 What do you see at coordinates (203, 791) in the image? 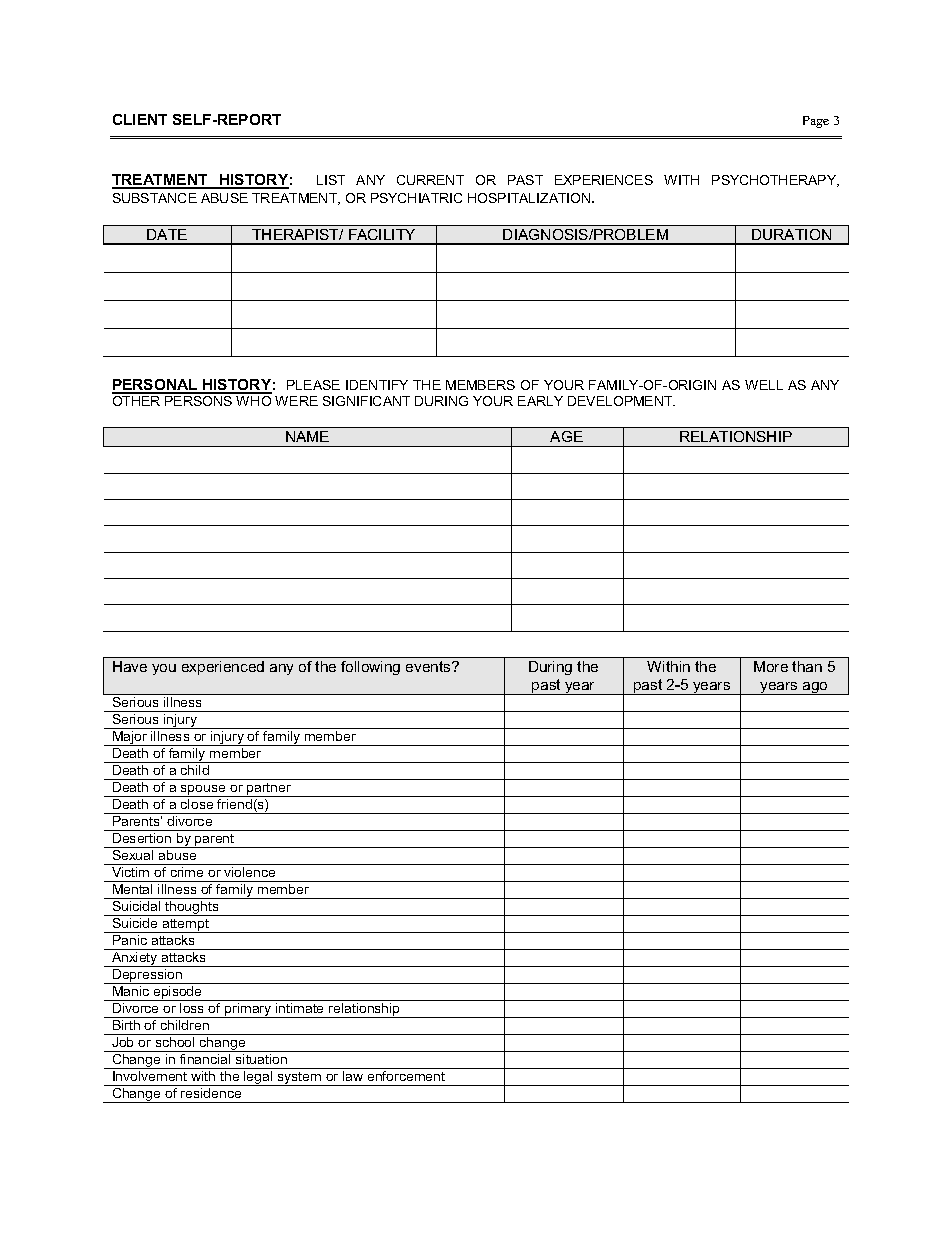
I see `spouse` at bounding box center [203, 791].
